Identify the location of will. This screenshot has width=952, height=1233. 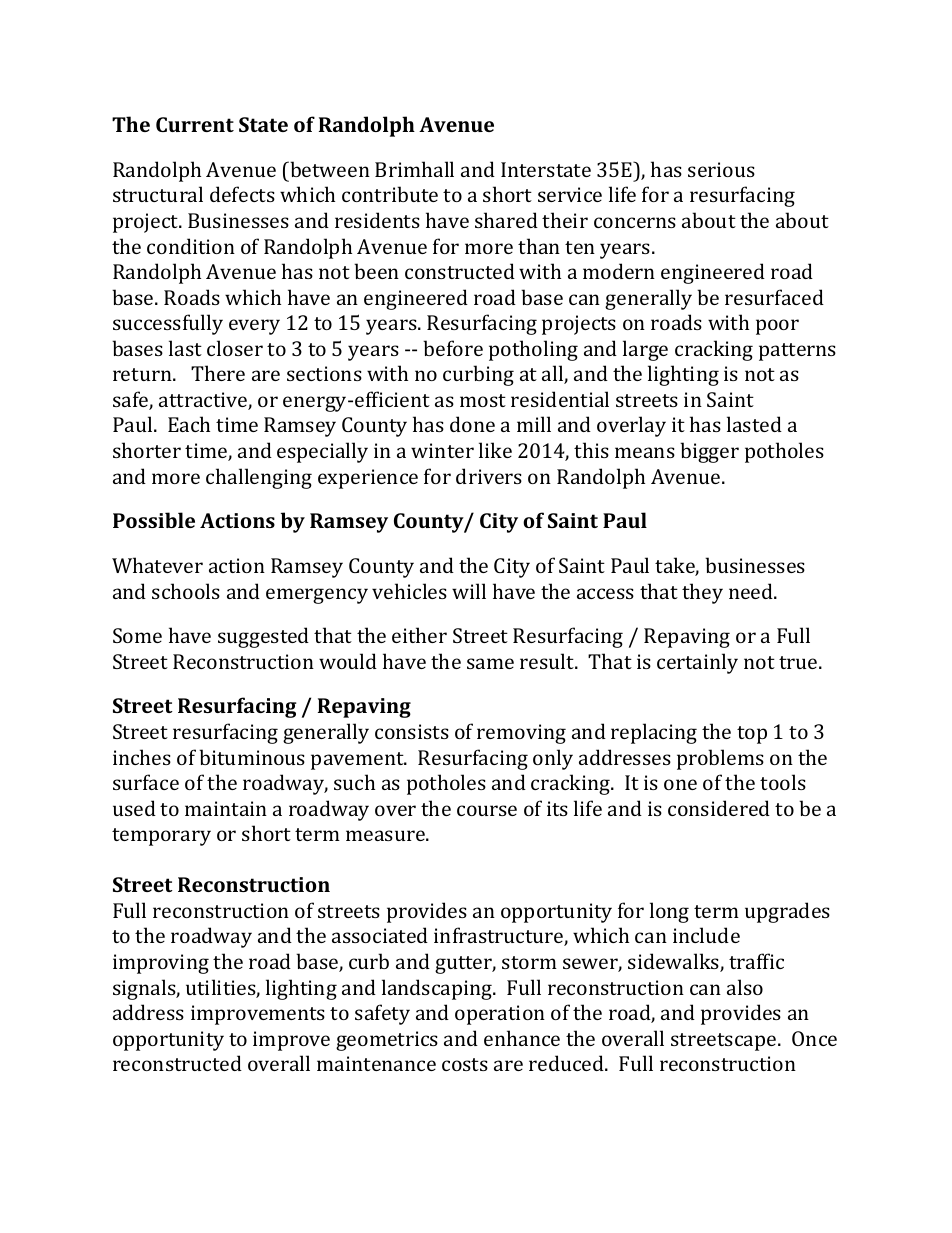
(469, 591).
